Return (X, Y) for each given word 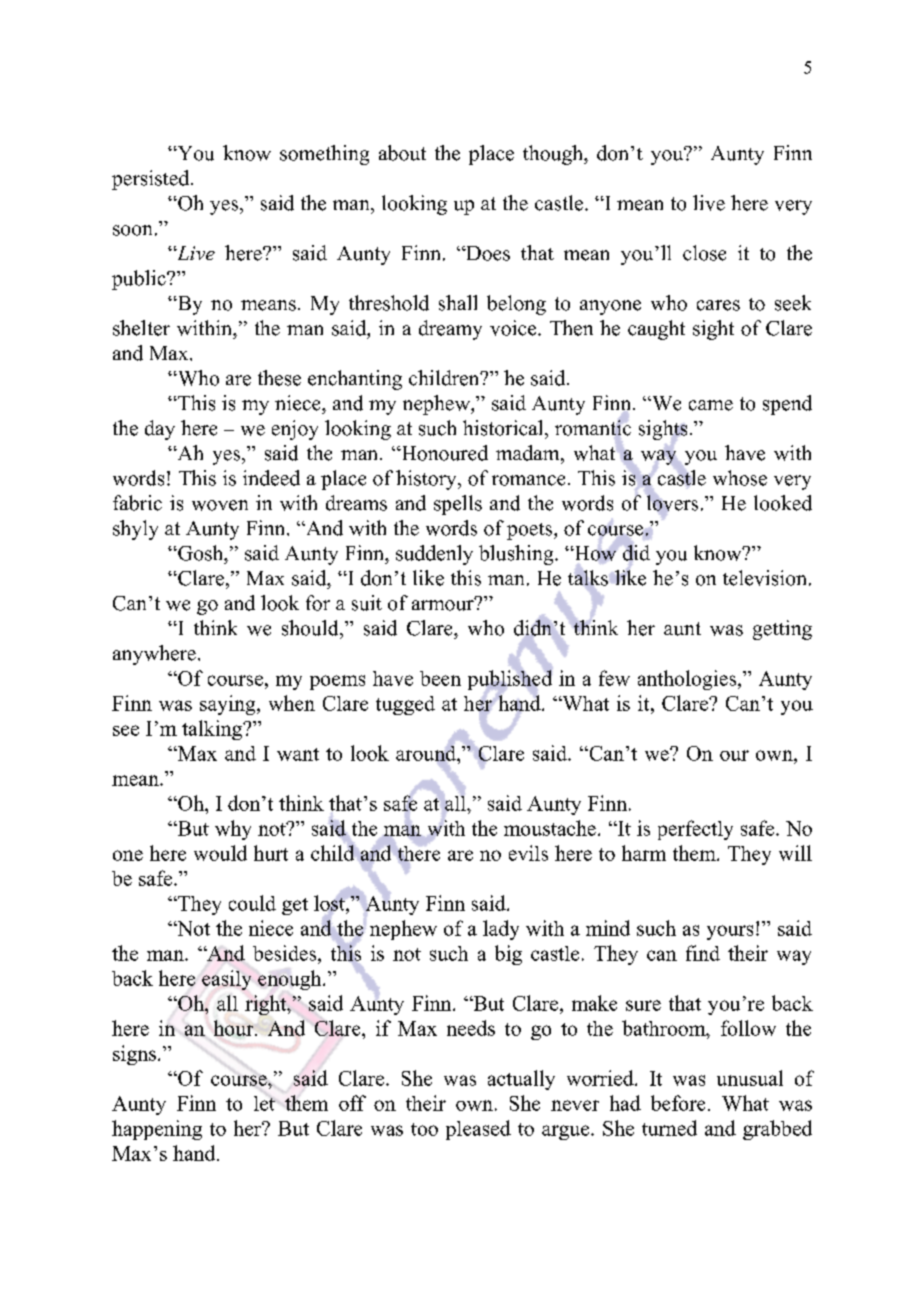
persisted (152, 180)
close (704, 253)
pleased (478, 1130)
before (678, 1103)
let (264, 1103)
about (402, 153)
